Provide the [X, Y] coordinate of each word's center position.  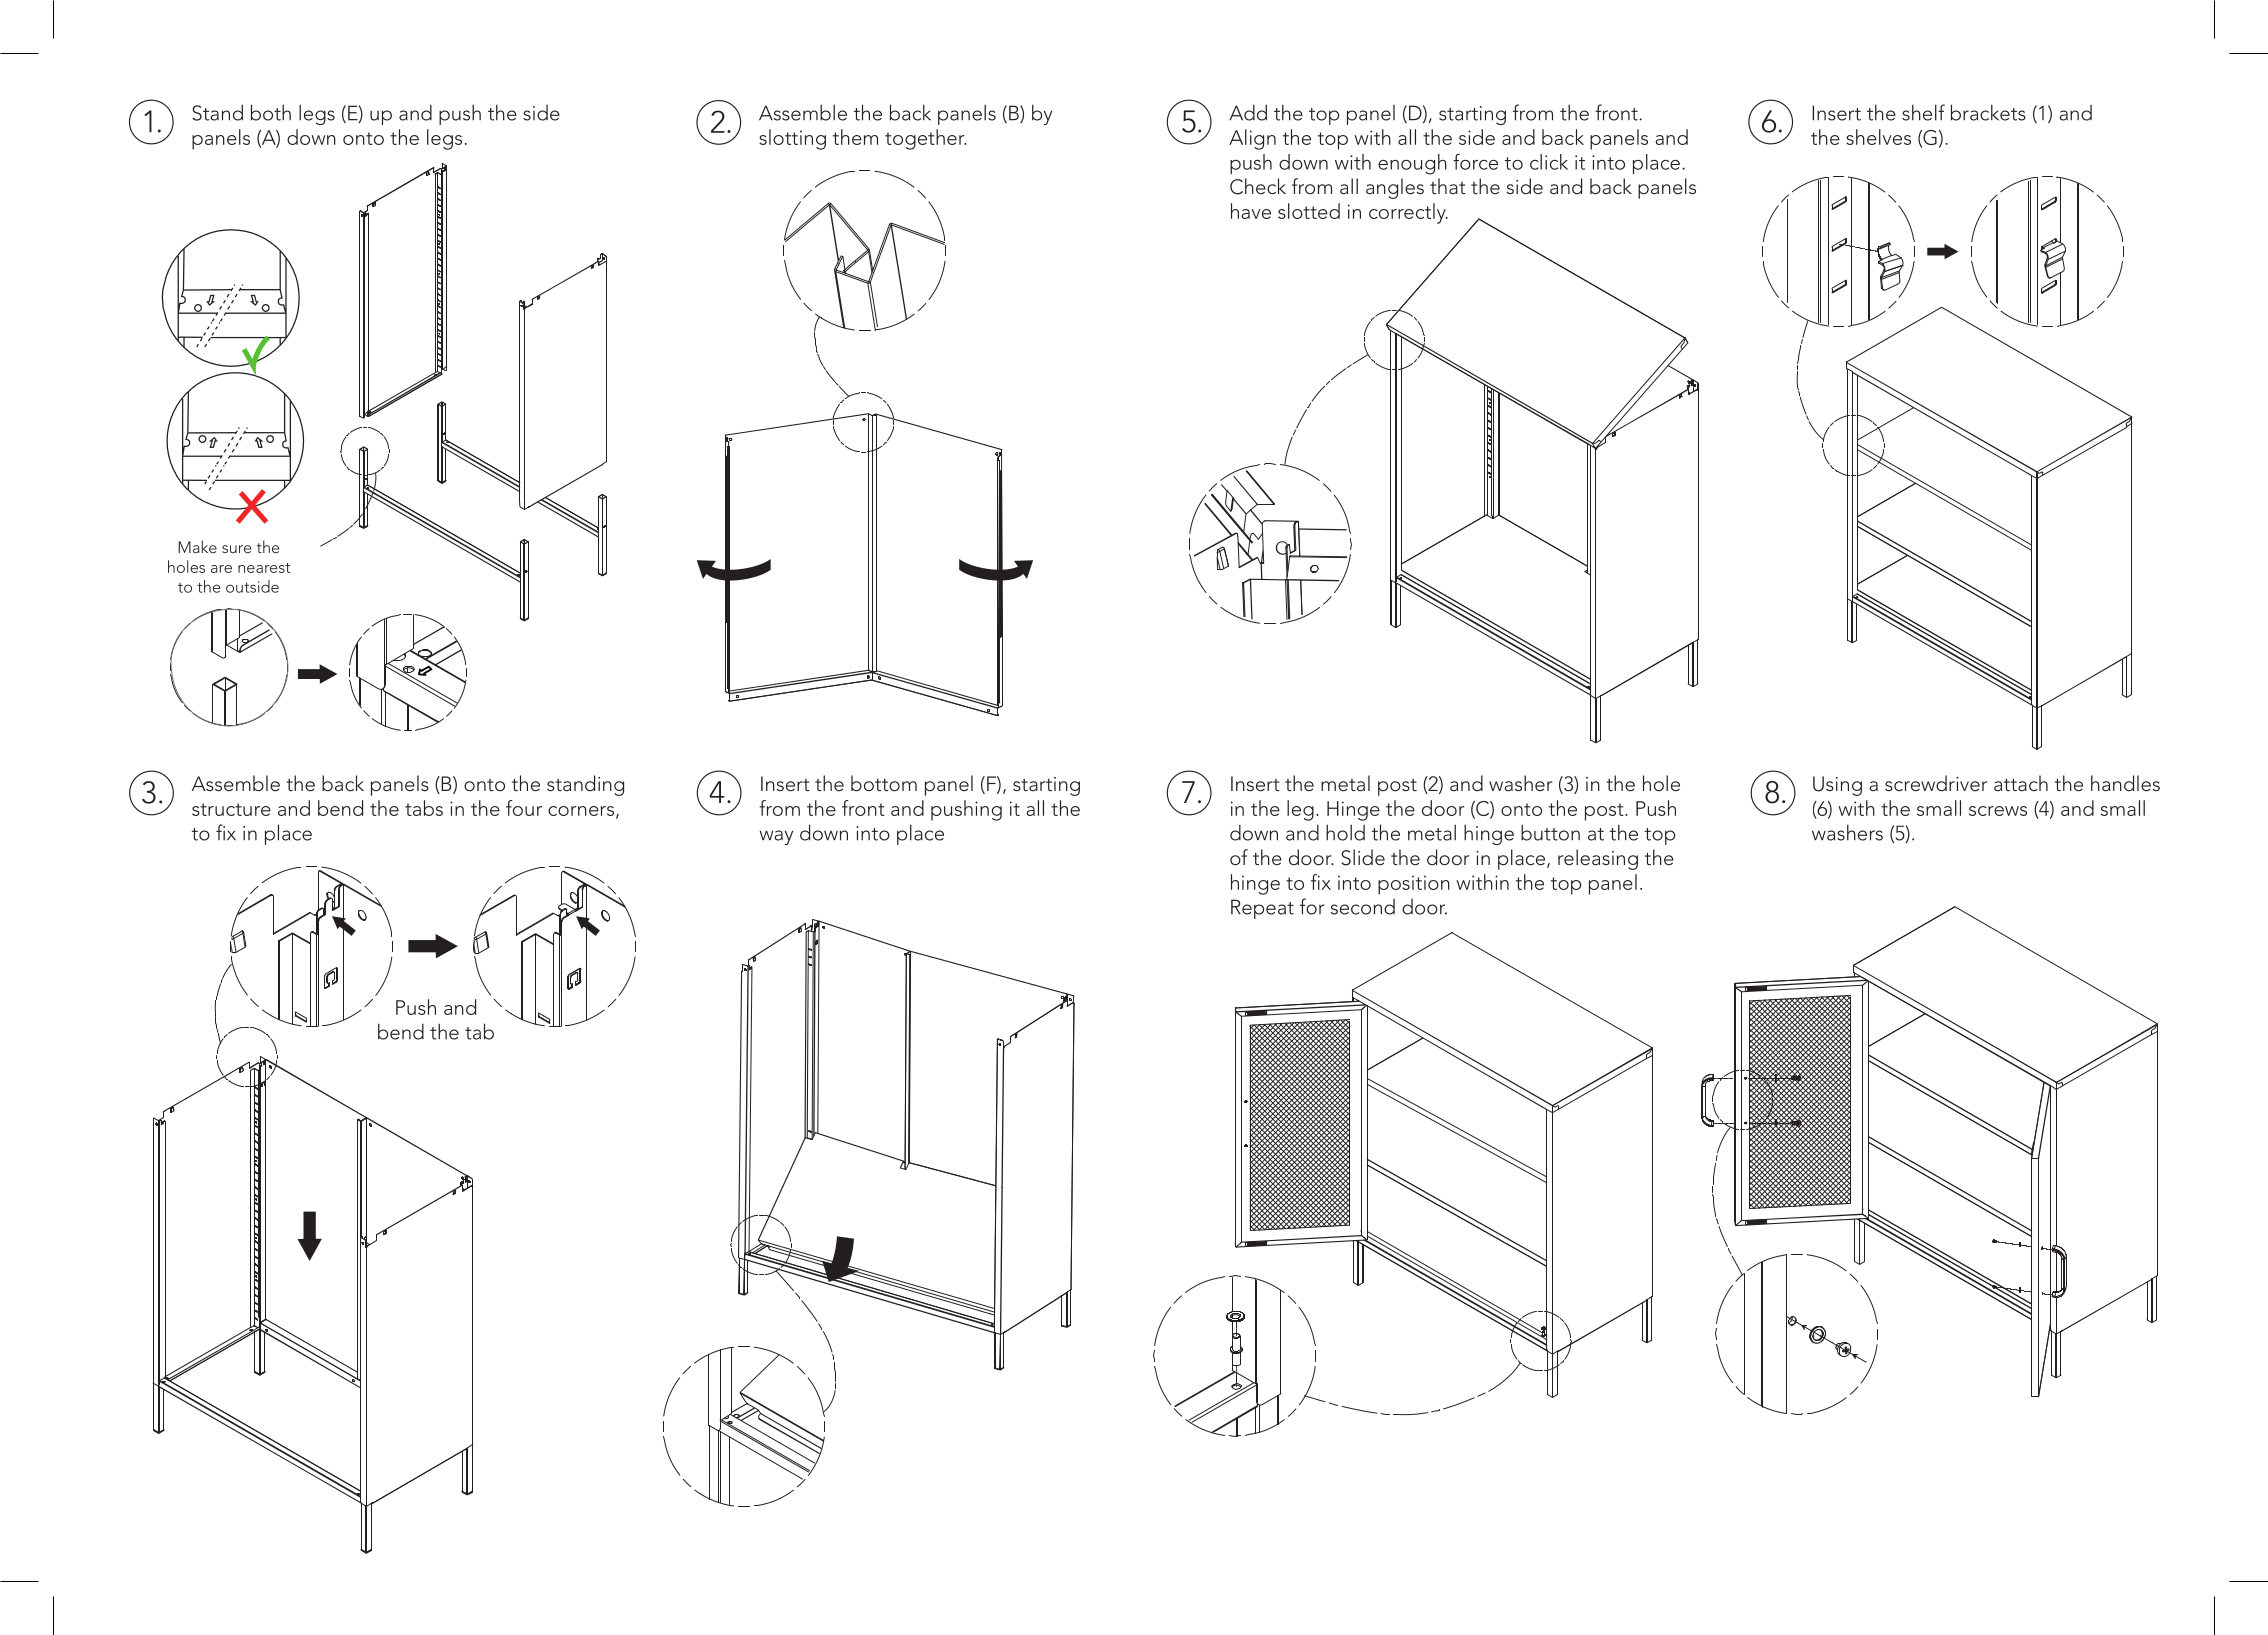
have [1251, 211]
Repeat [1262, 909]
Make [197, 546]
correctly [1408, 213]
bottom [884, 783]
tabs [424, 808]
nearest [264, 568]
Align [1252, 139]
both [271, 112]
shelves [1878, 137]
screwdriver [1936, 783]
